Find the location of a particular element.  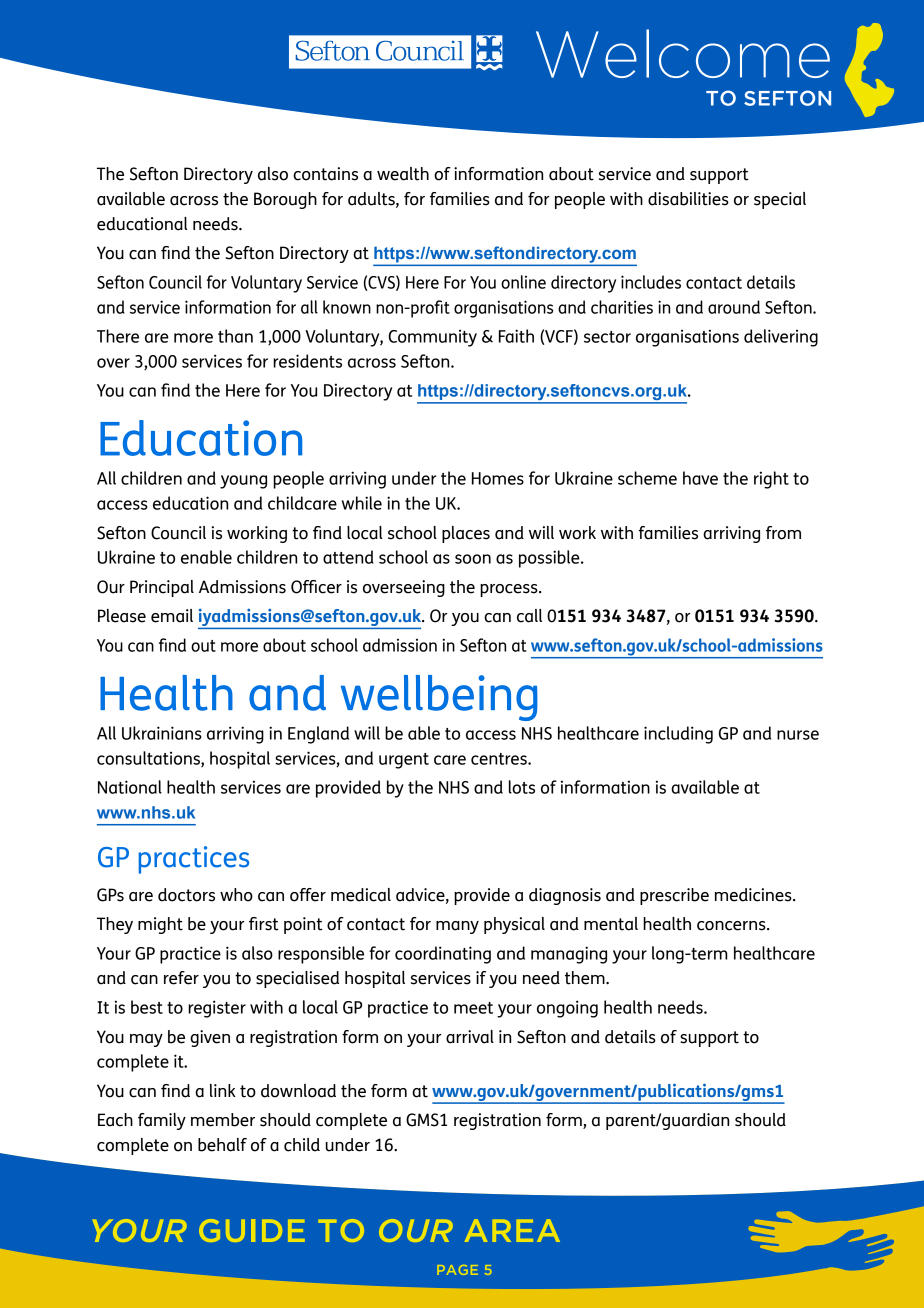

delivering is located at coordinates (781, 338).
